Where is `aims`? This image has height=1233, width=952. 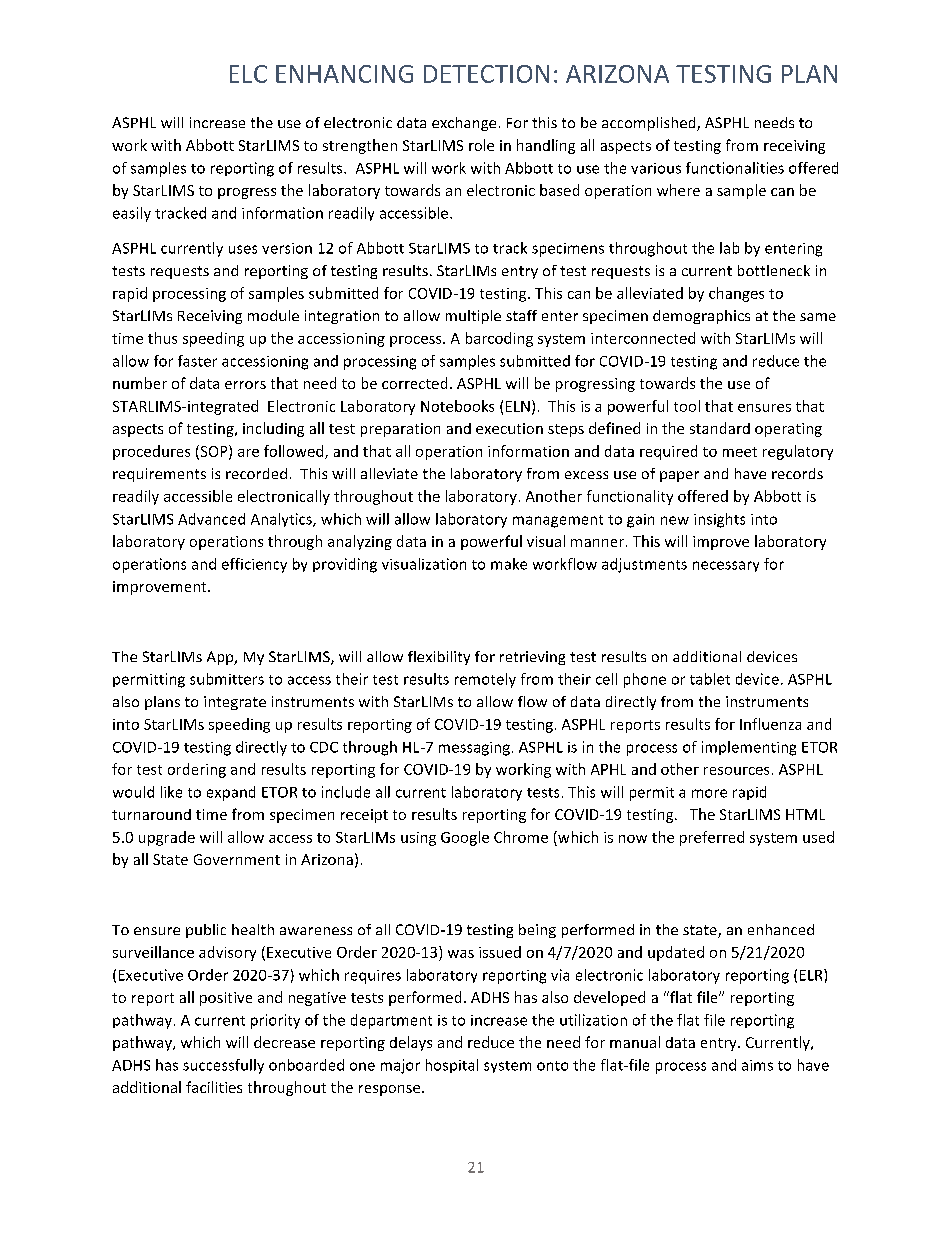 aims is located at coordinates (757, 1065).
